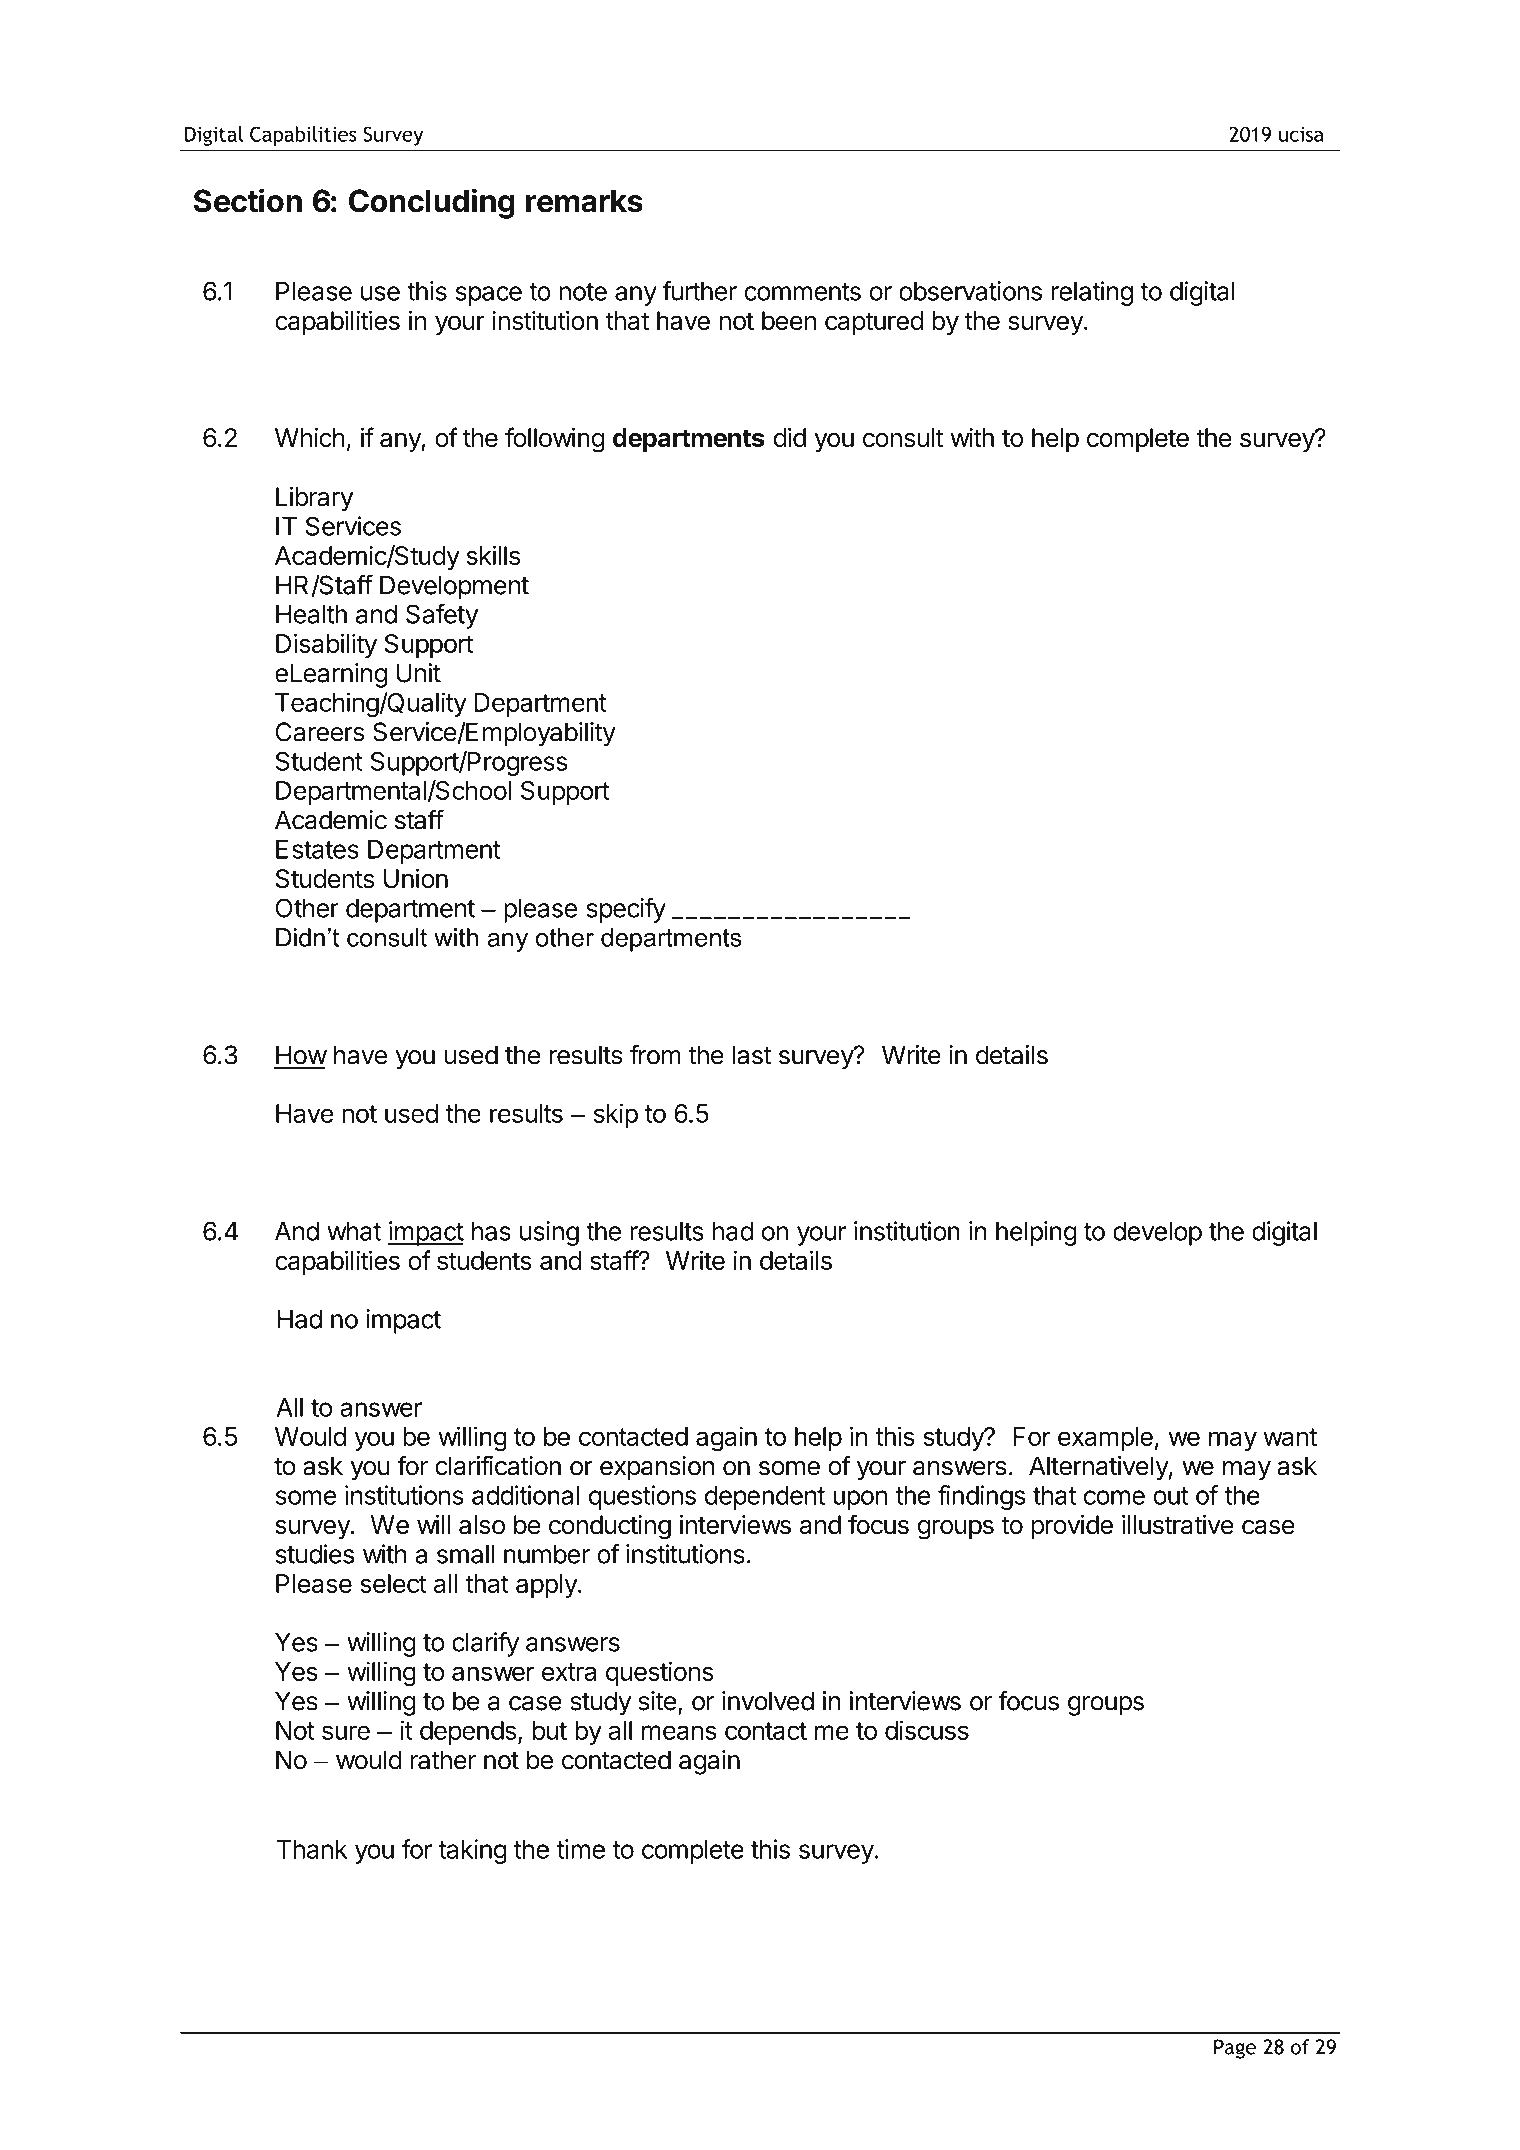  Describe the element at coordinates (1092, 293) in the screenshot. I see `relating` at that location.
